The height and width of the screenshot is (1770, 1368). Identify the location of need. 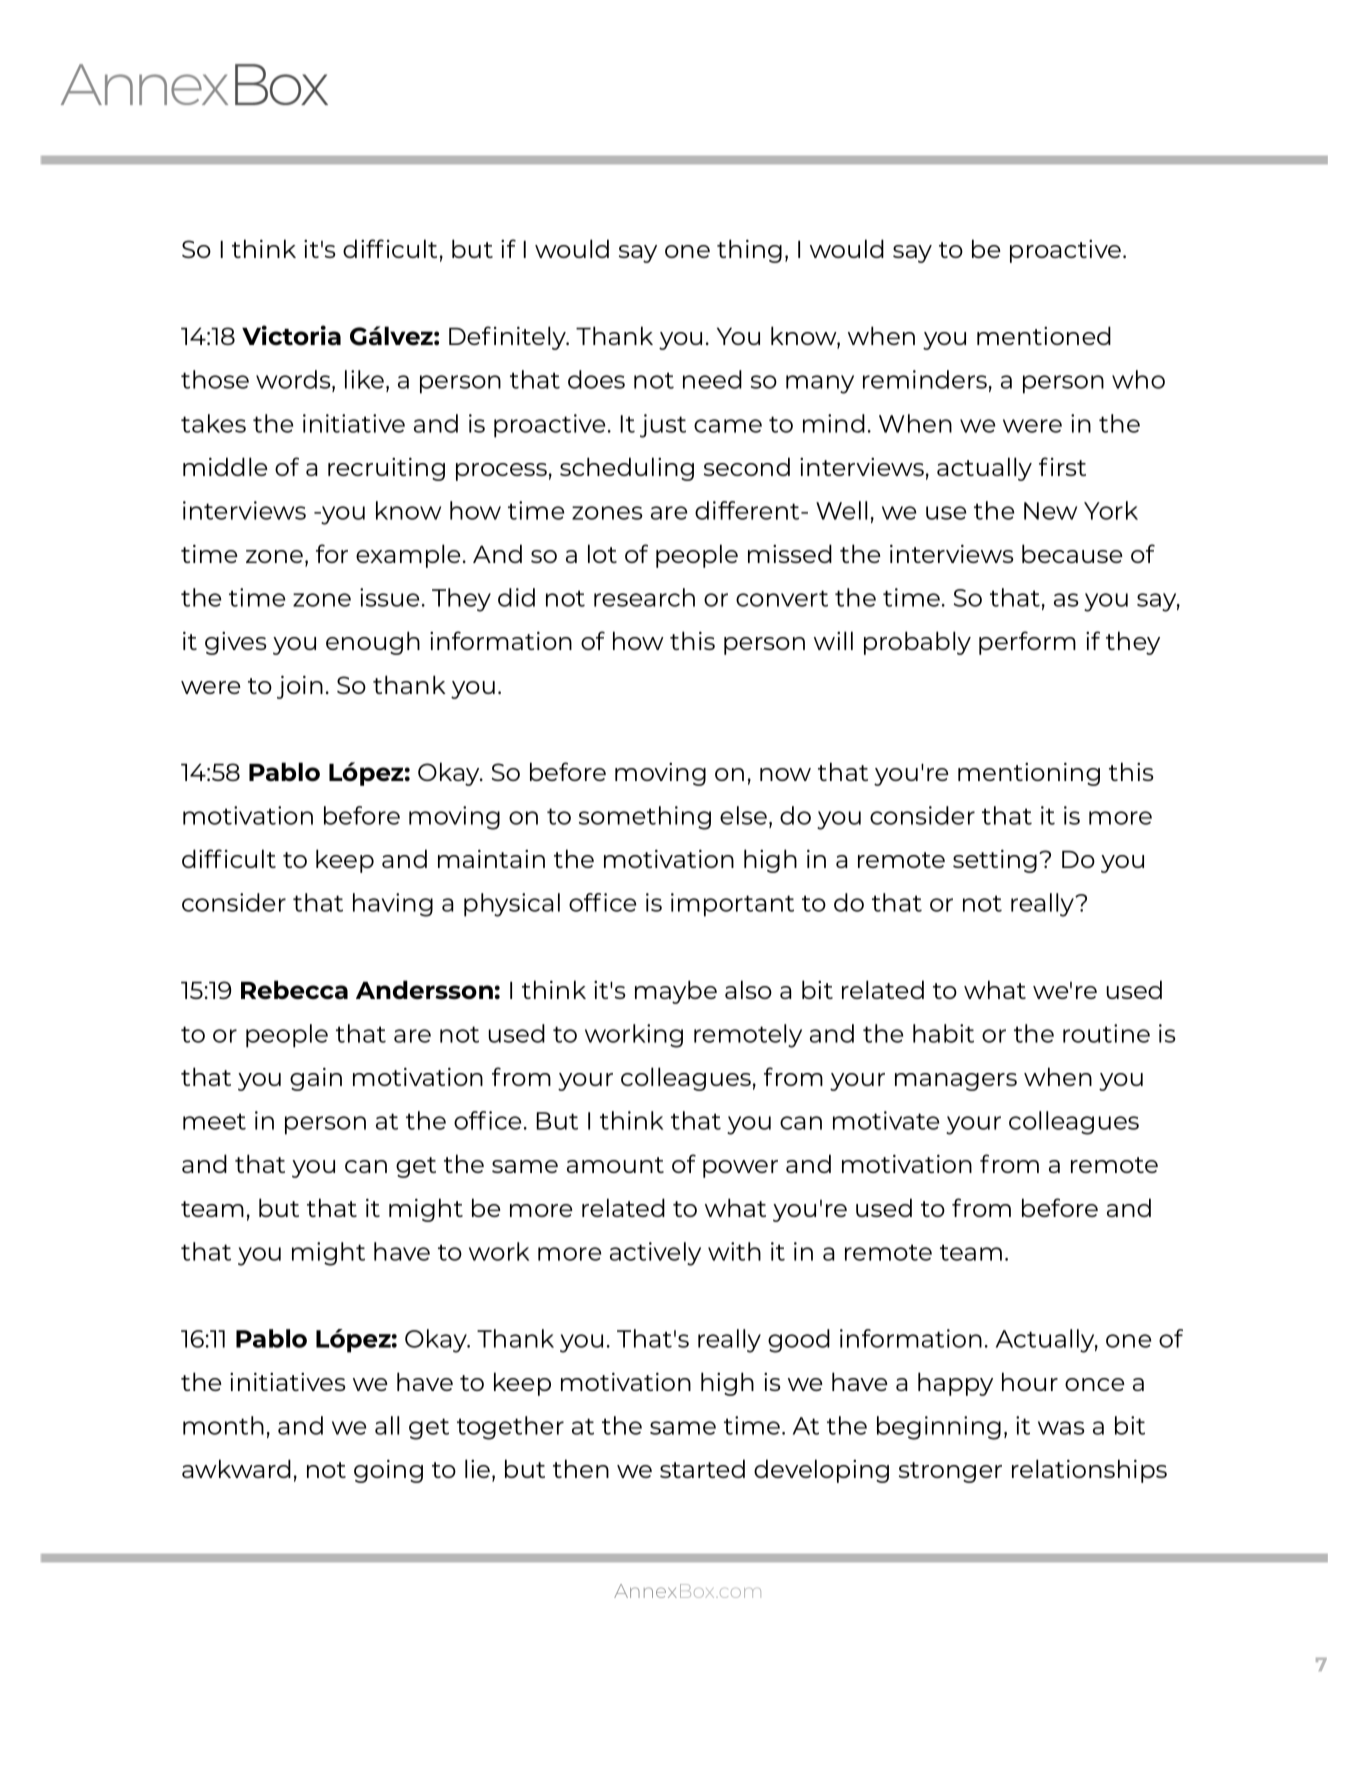
(712, 379).
